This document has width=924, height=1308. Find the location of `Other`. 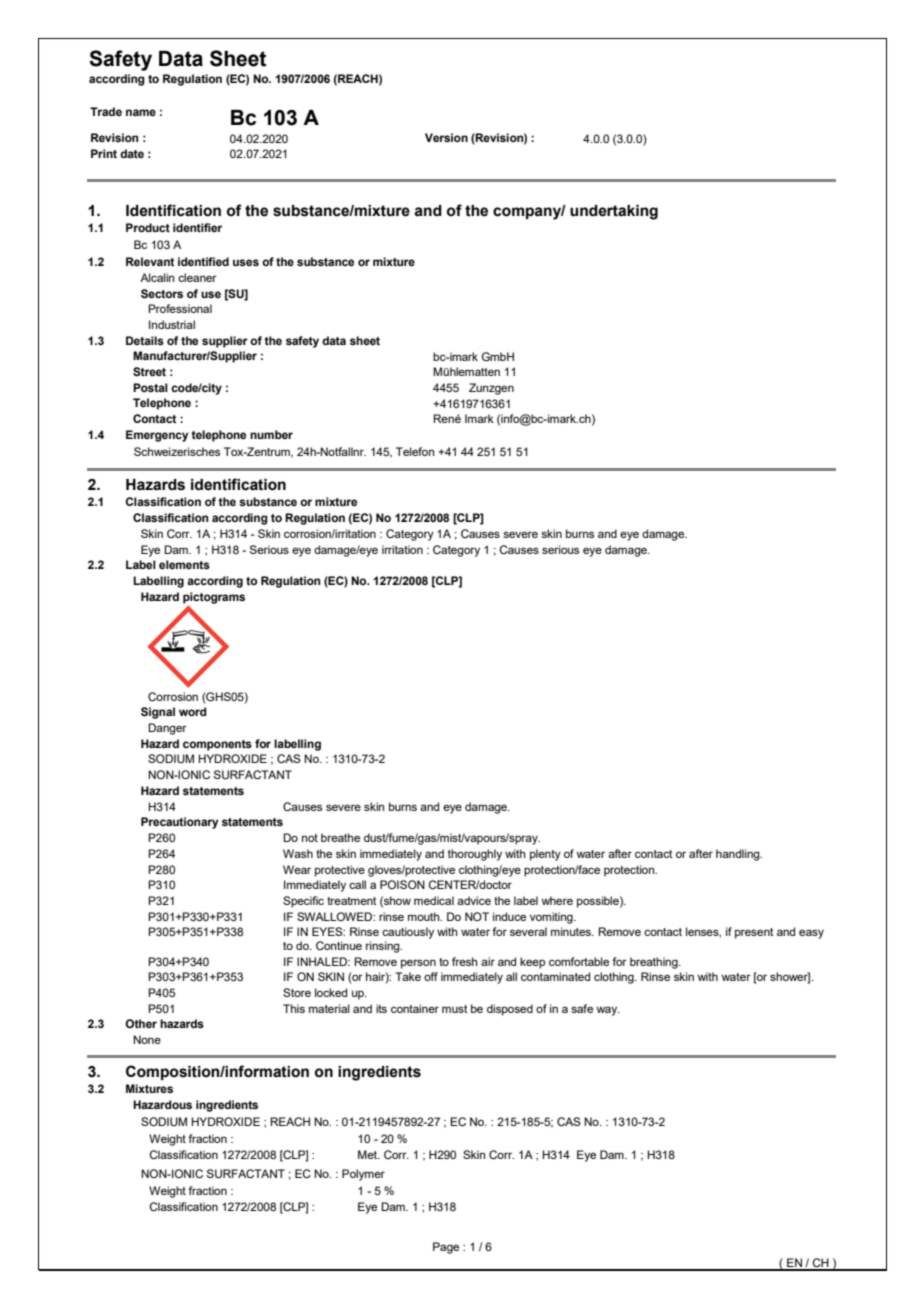

Other is located at coordinates (141, 1023).
